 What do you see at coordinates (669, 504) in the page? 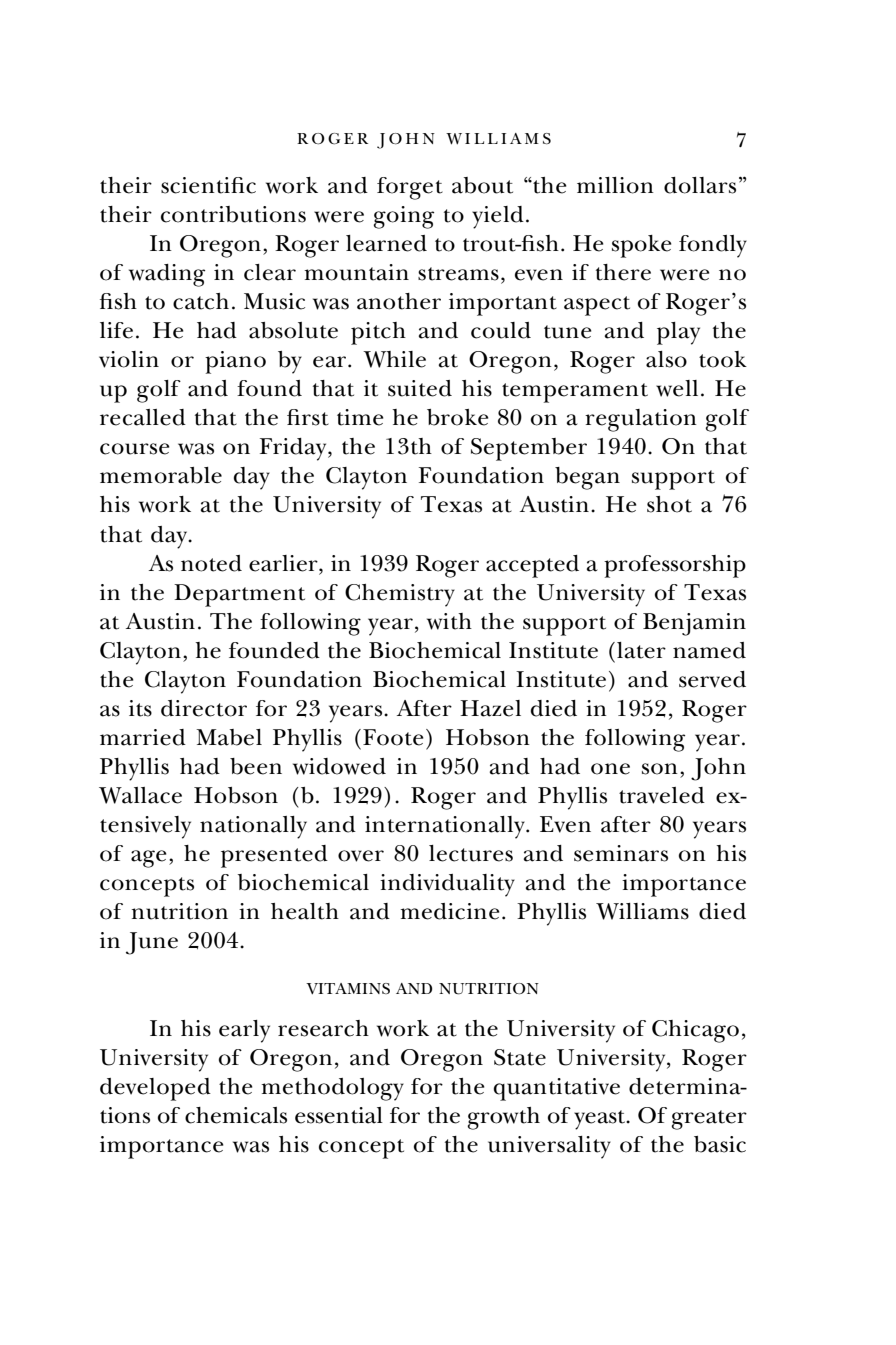
I see `shot` at bounding box center [669, 504].
